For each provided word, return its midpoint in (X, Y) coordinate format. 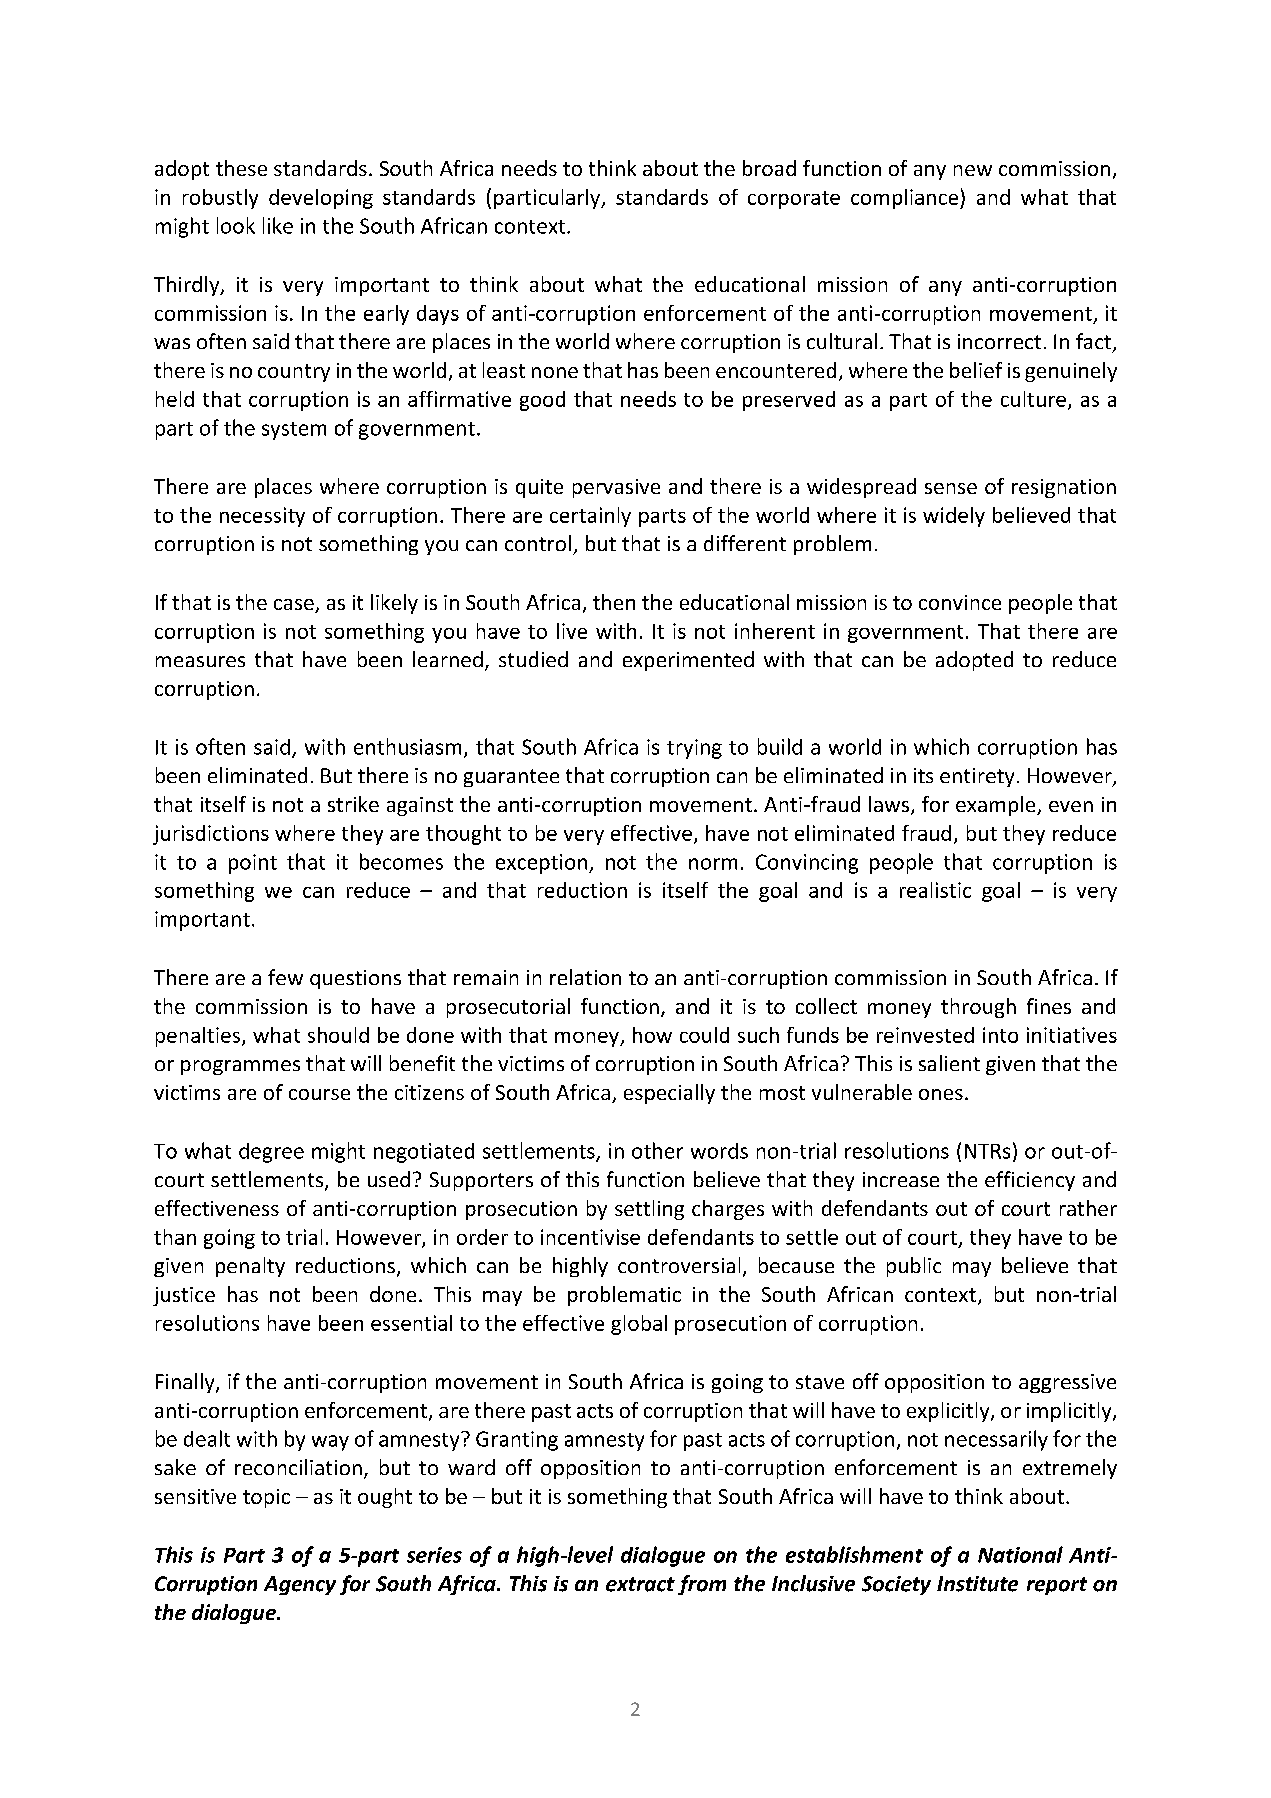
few (285, 977)
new (973, 170)
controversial (679, 1265)
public (914, 1267)
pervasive (616, 488)
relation (585, 977)
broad (769, 168)
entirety (977, 777)
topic (266, 1498)
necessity (262, 517)
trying (694, 749)
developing (321, 199)
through (978, 1008)
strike (353, 804)
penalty (250, 1267)
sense (951, 488)
